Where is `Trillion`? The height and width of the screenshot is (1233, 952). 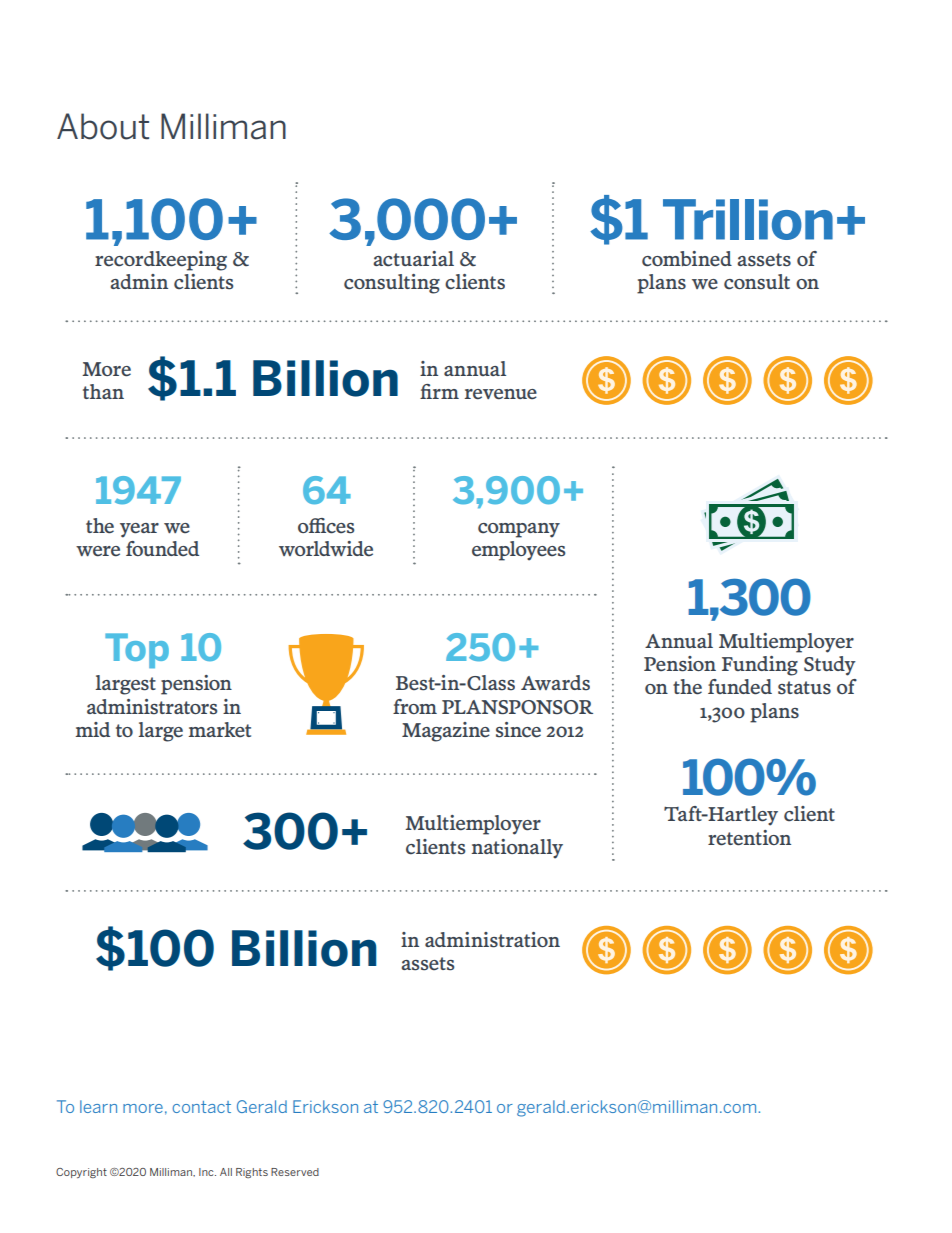
Trillion is located at coordinates (748, 219).
